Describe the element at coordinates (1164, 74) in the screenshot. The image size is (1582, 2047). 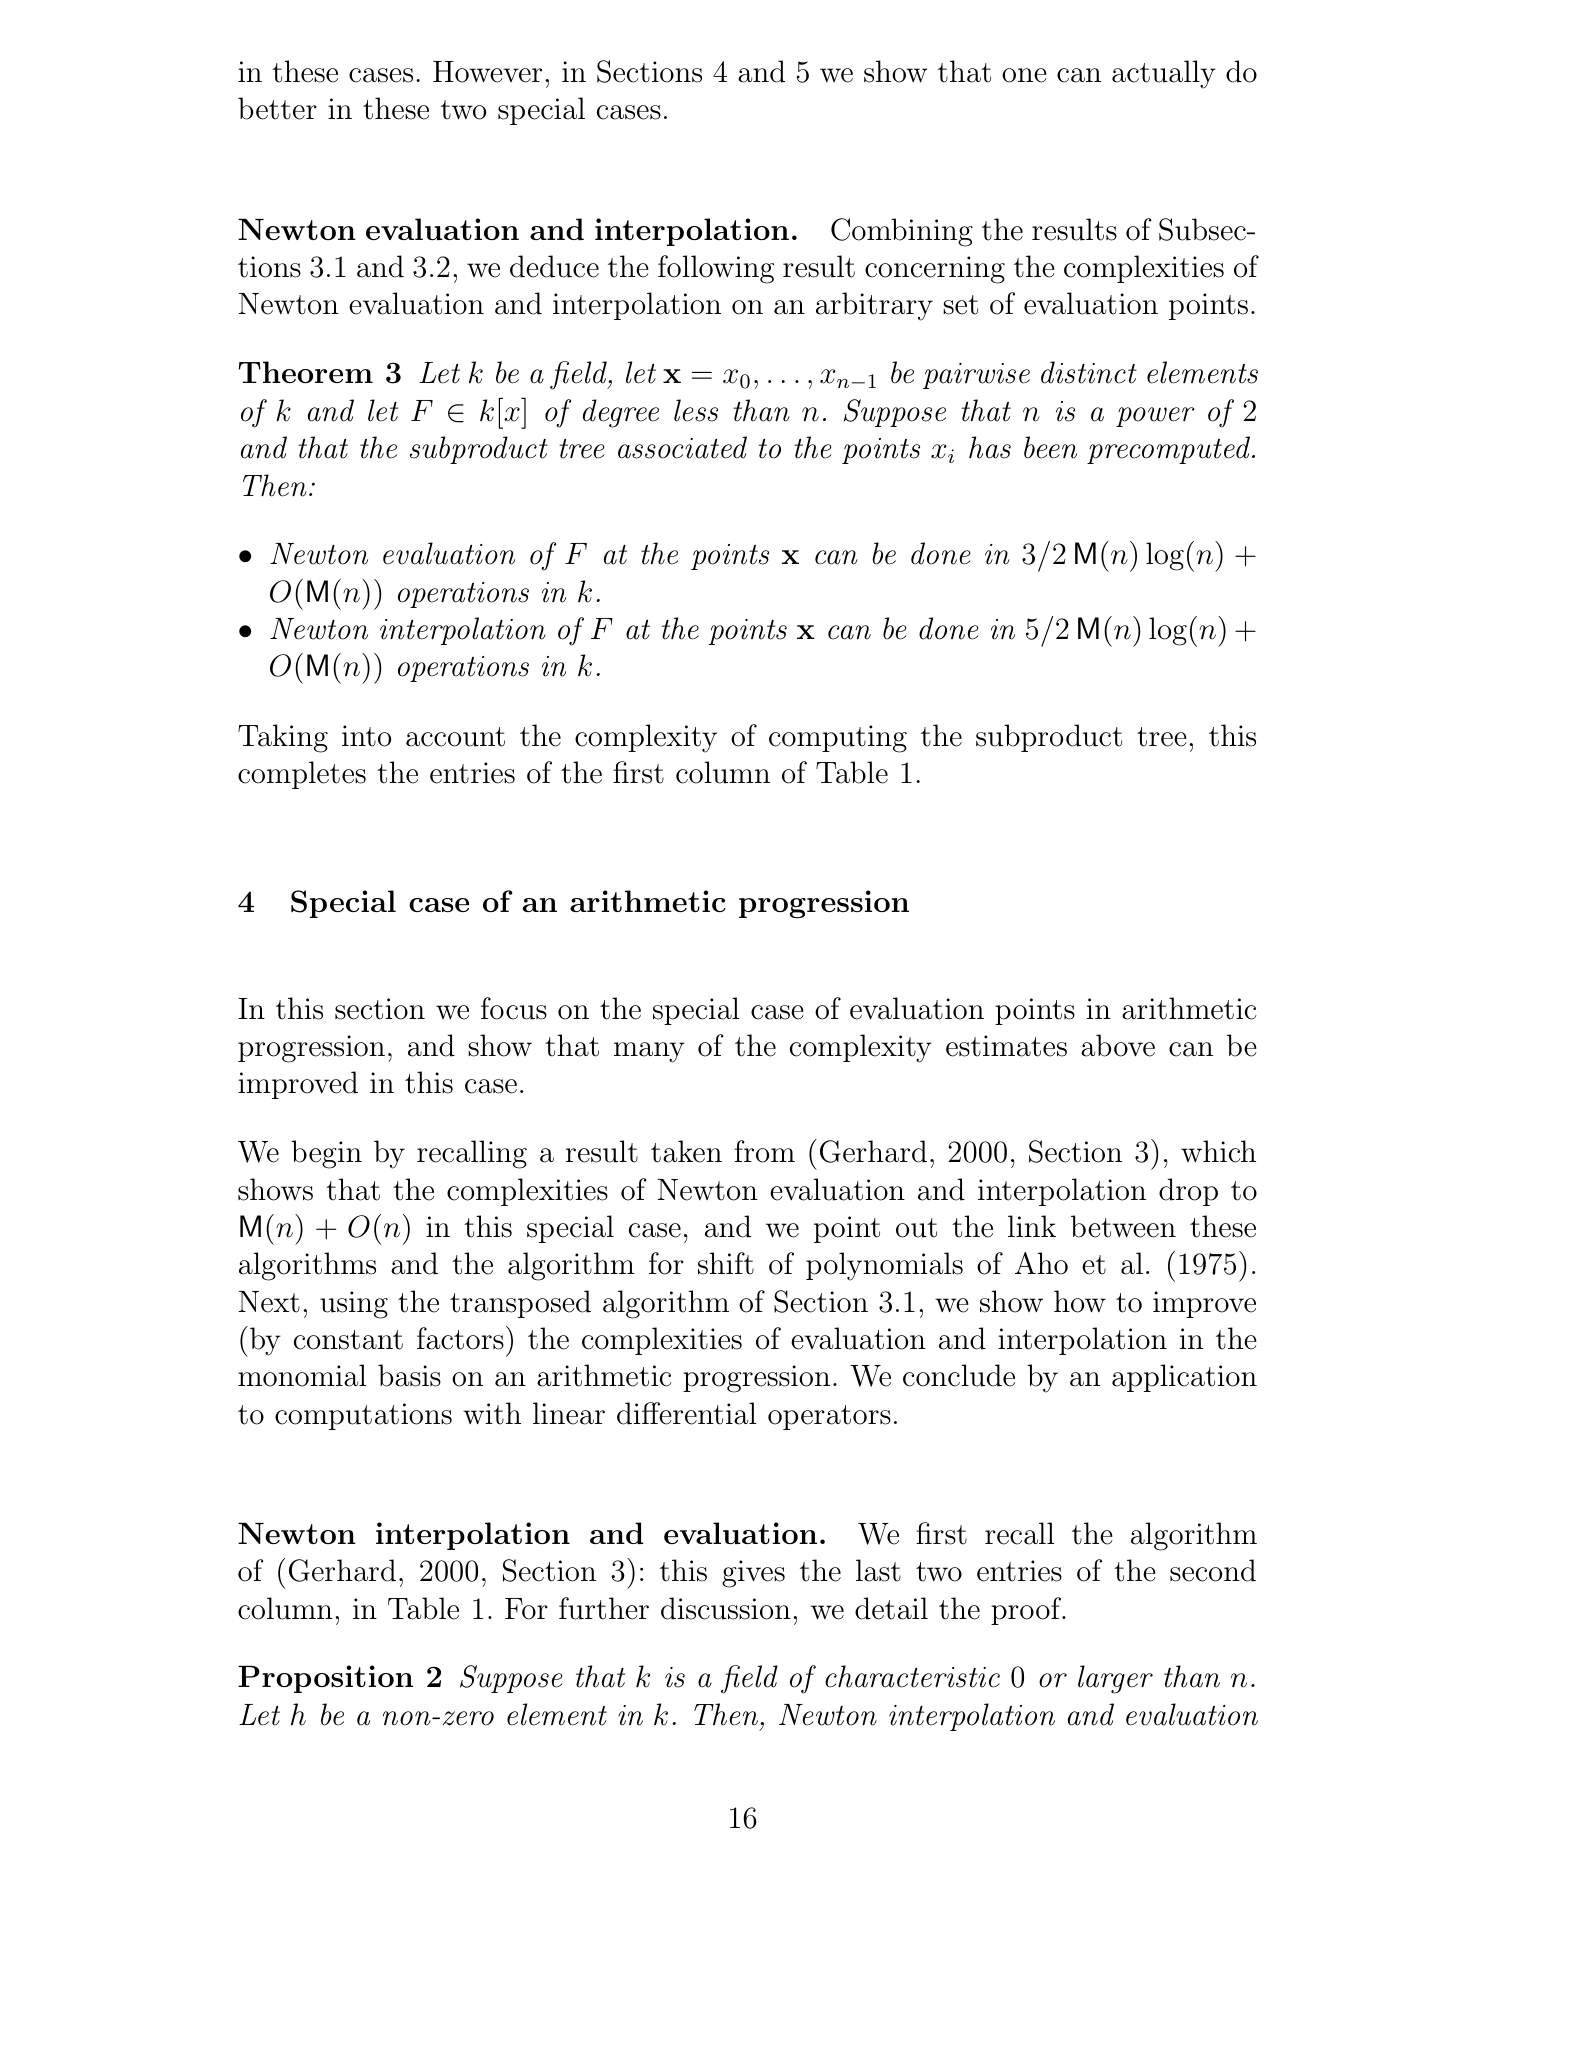
I see `actually` at that location.
